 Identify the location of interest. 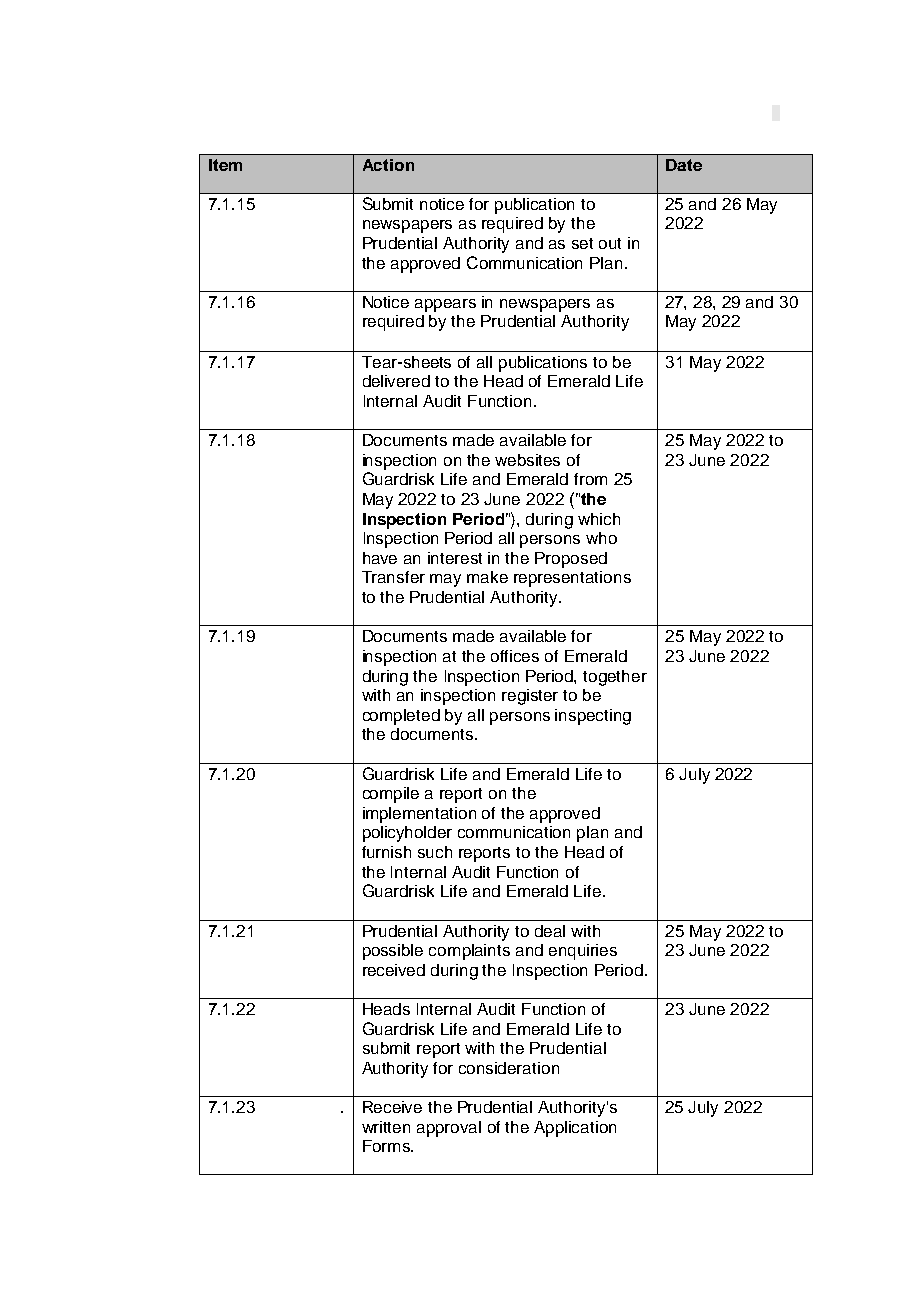
(455, 558).
